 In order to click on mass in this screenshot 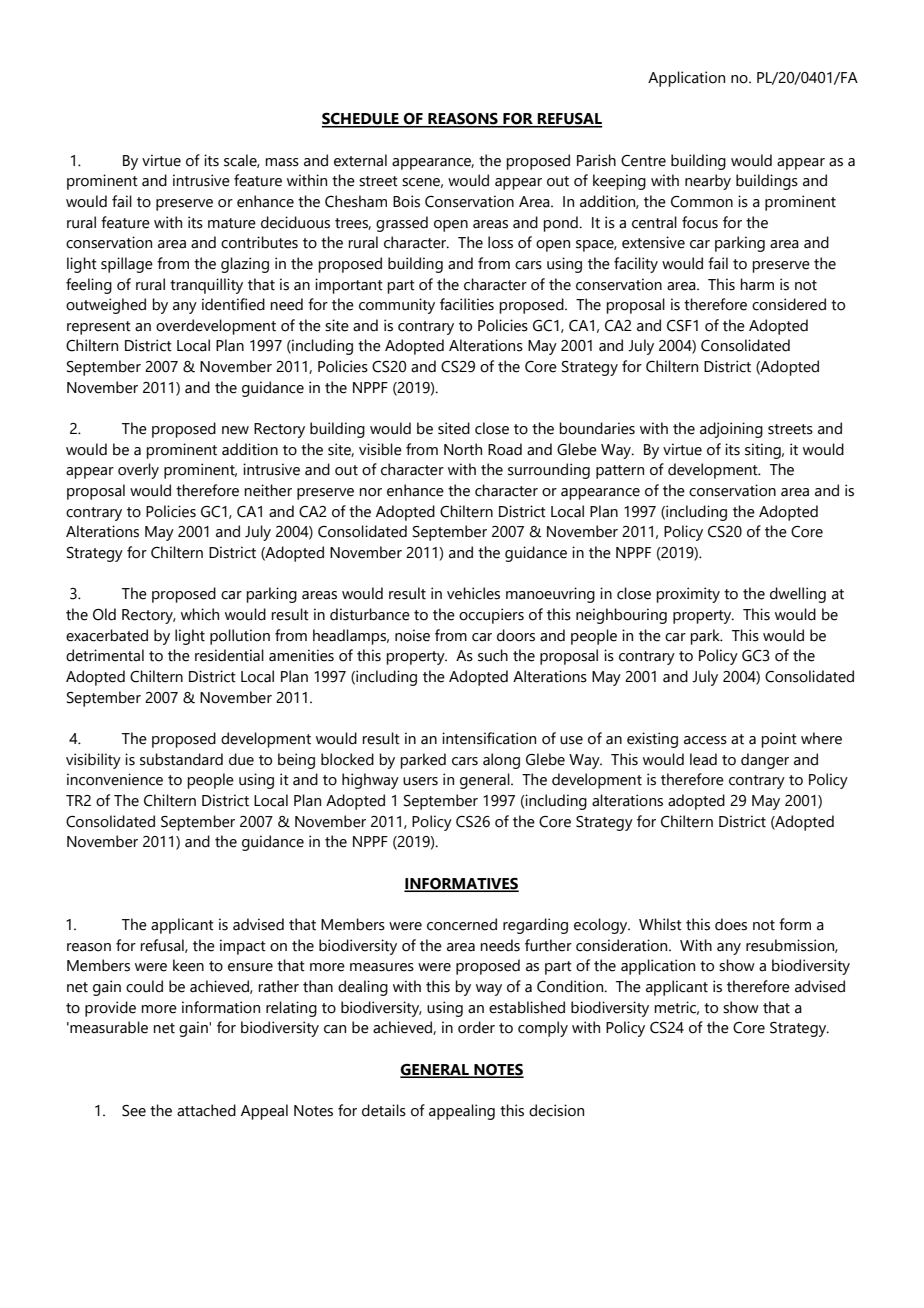, I will do `click(282, 162)`.
